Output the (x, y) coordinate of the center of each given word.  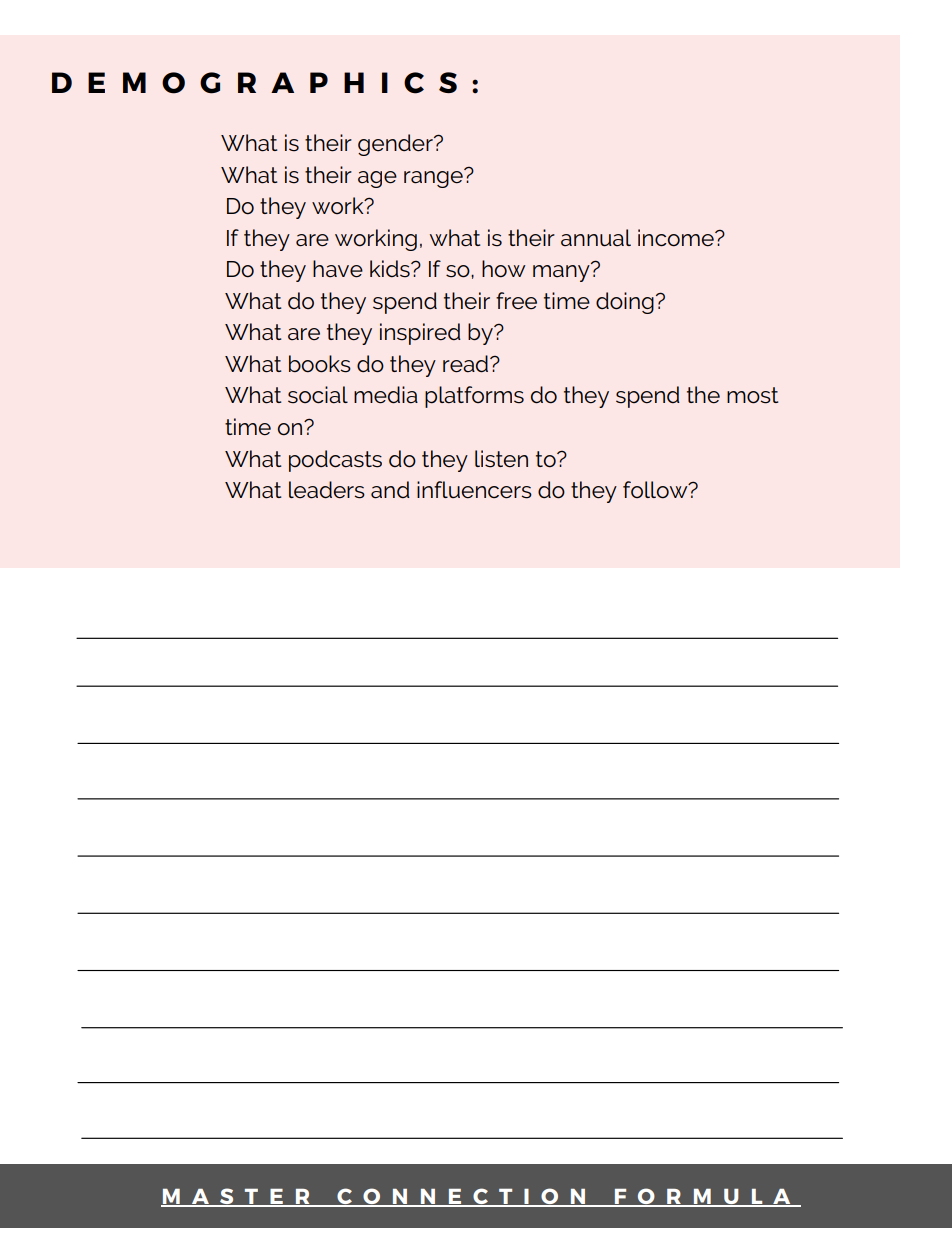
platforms (474, 397)
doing (625, 303)
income (677, 238)
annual (596, 238)
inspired (420, 334)
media (386, 395)
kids (391, 269)
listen (501, 459)
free (516, 300)
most (752, 395)
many (562, 272)
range (434, 178)
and (390, 490)
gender (396, 145)
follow (656, 490)
